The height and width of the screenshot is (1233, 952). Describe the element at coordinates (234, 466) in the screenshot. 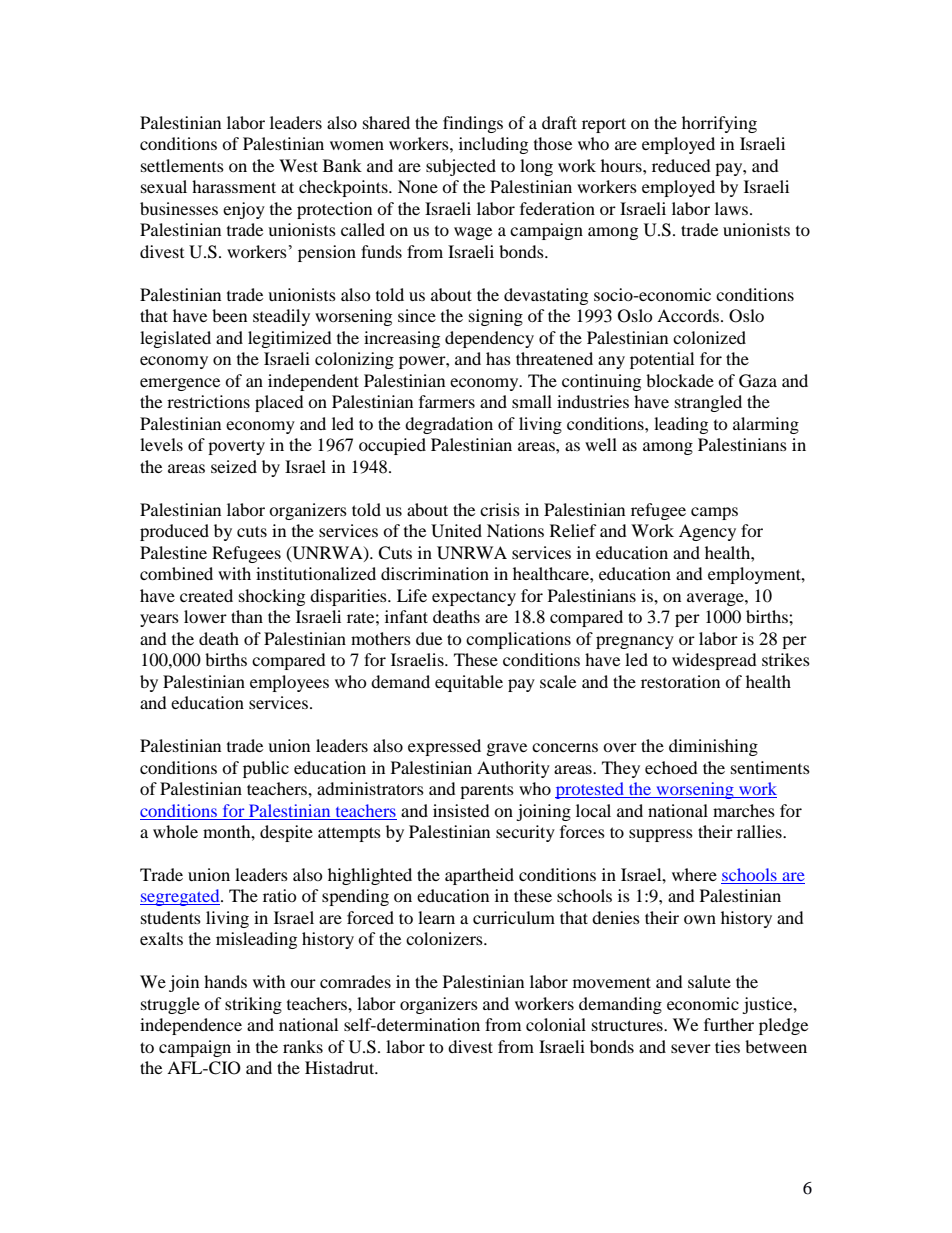

I see `seized` at that location.
